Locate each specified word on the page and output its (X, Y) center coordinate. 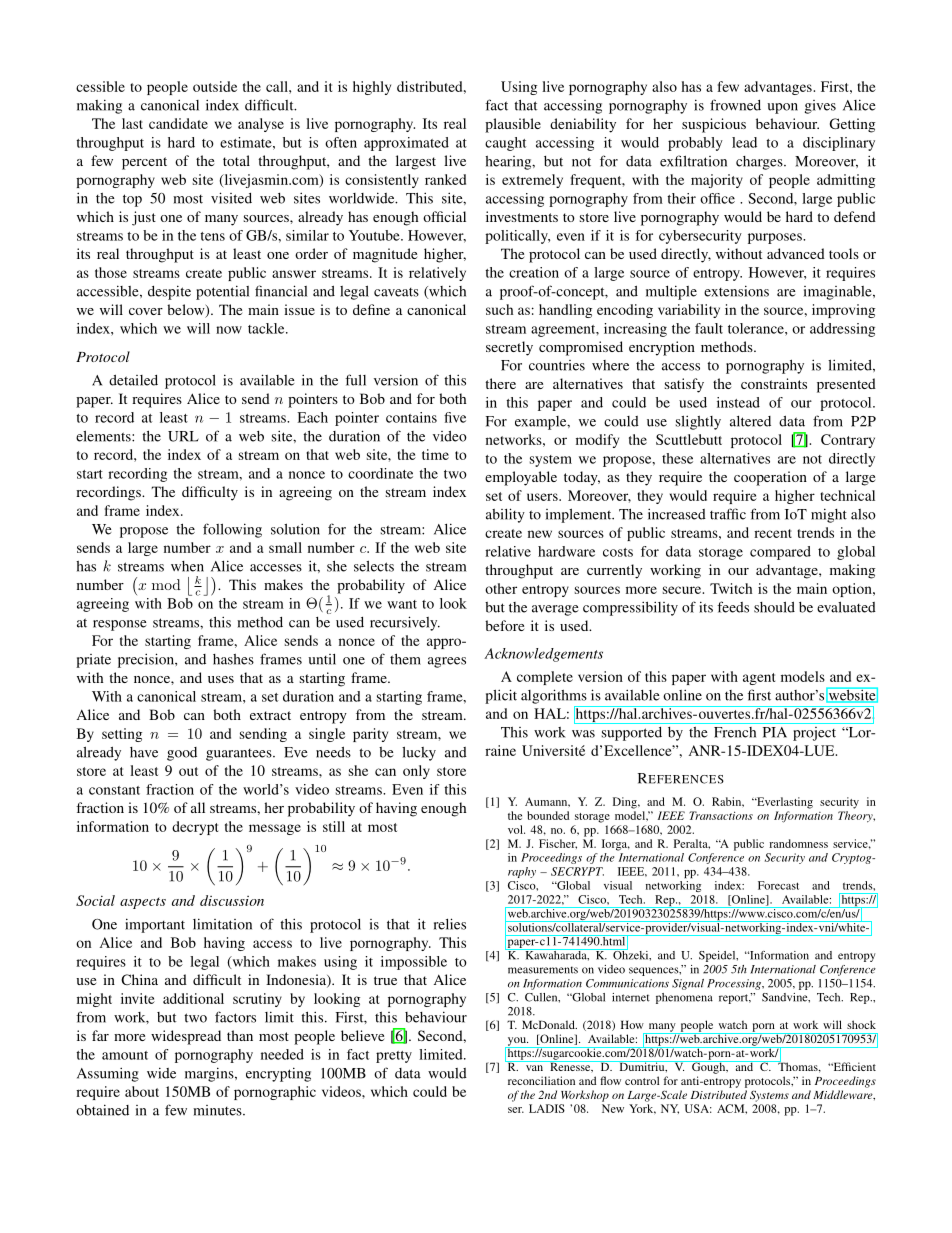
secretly (509, 348)
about (142, 1091)
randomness (798, 843)
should (774, 607)
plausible (513, 125)
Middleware (844, 1095)
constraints (774, 383)
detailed (133, 380)
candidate (178, 123)
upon (782, 108)
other (501, 588)
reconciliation (541, 1080)
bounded (548, 815)
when (187, 566)
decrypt (195, 828)
